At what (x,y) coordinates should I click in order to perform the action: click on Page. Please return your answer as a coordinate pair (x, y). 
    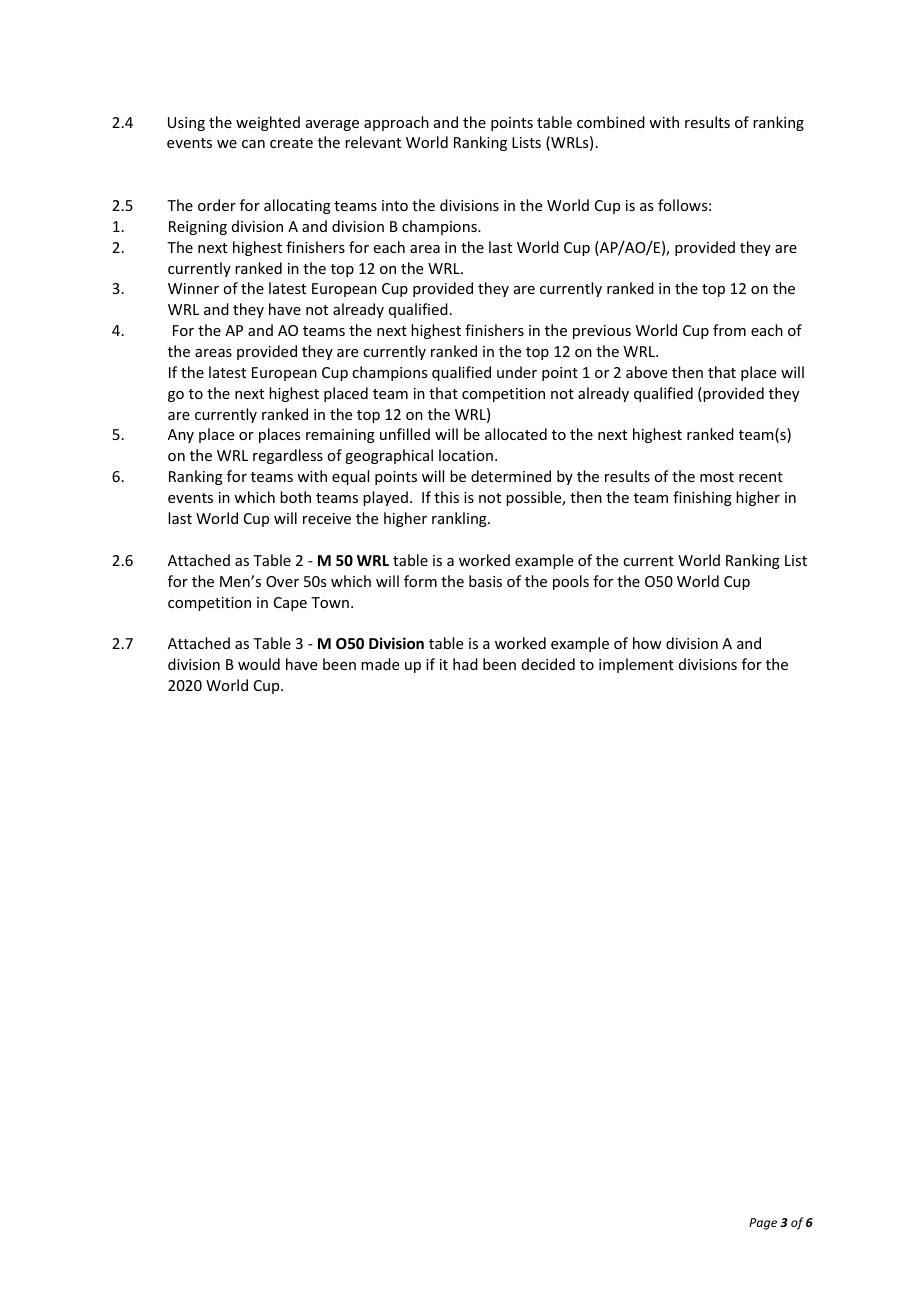
    Looking at the image, I should click on (763, 1224).
